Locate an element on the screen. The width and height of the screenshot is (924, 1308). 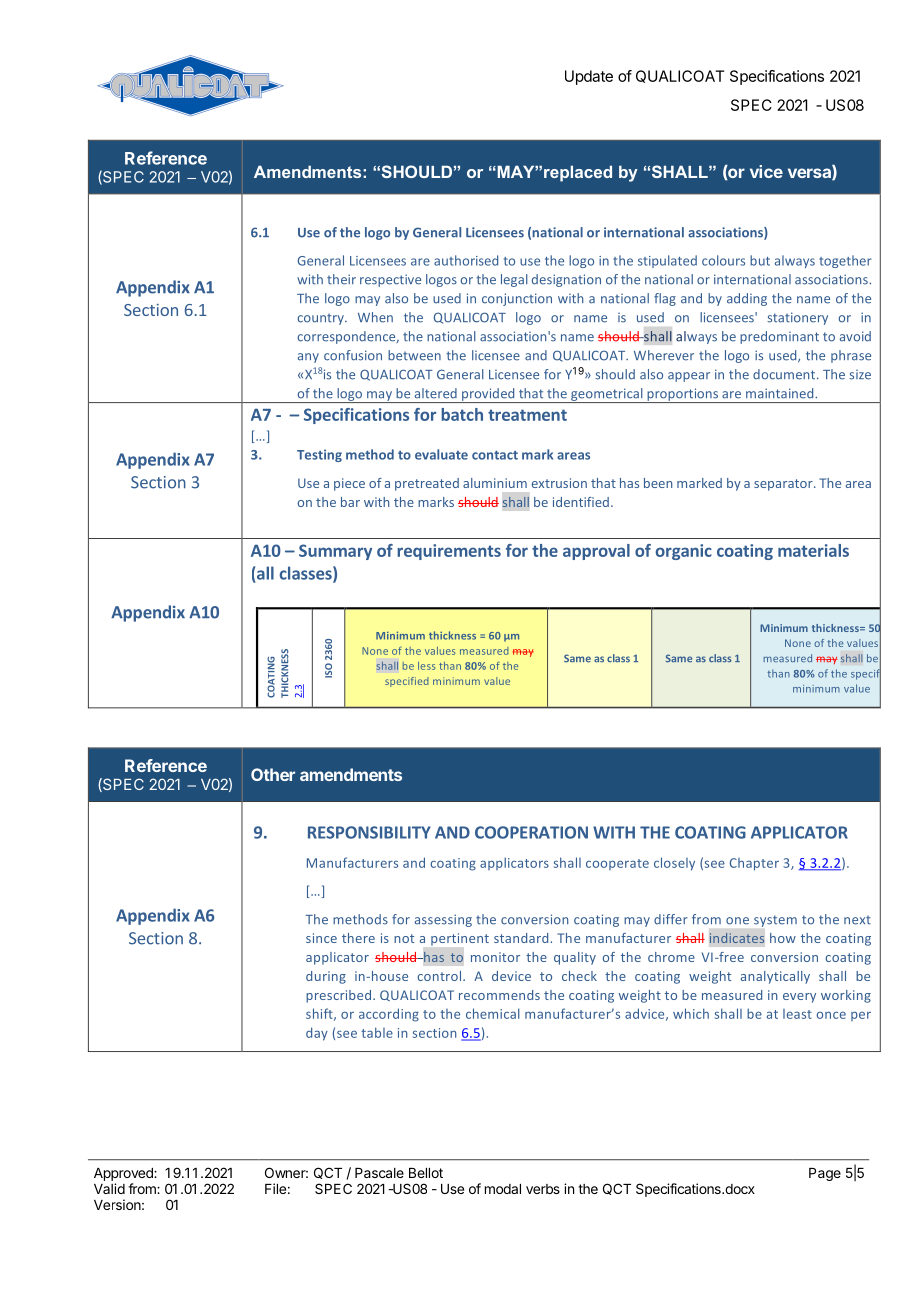
Page is located at coordinates (825, 1174).
